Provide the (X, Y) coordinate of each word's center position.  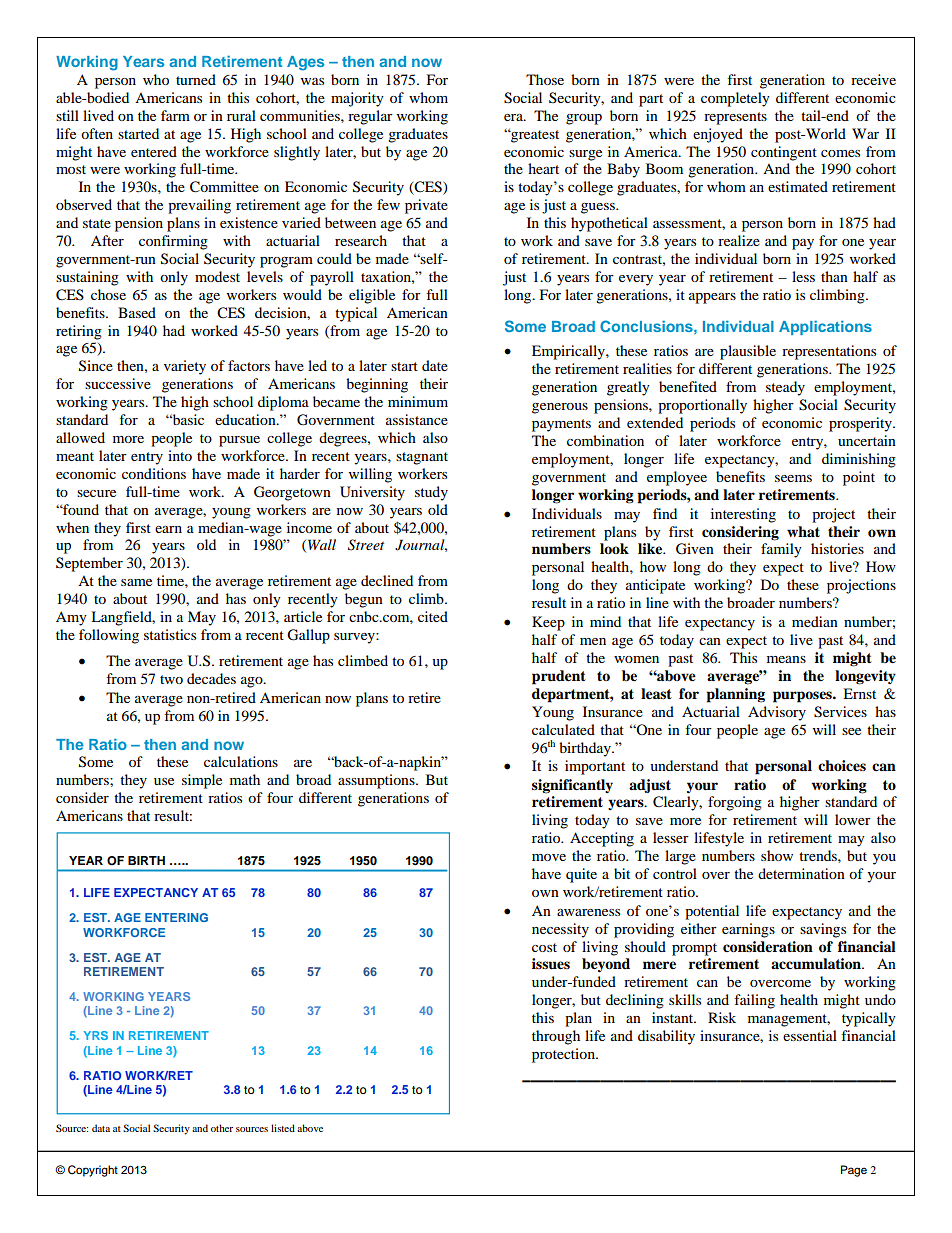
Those (545, 79)
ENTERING (176, 917)
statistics (170, 634)
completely (735, 99)
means (786, 659)
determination (801, 873)
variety (185, 367)
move (549, 857)
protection (564, 1055)
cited (433, 616)
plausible (748, 352)
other (222, 1128)
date (435, 365)
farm (175, 115)
